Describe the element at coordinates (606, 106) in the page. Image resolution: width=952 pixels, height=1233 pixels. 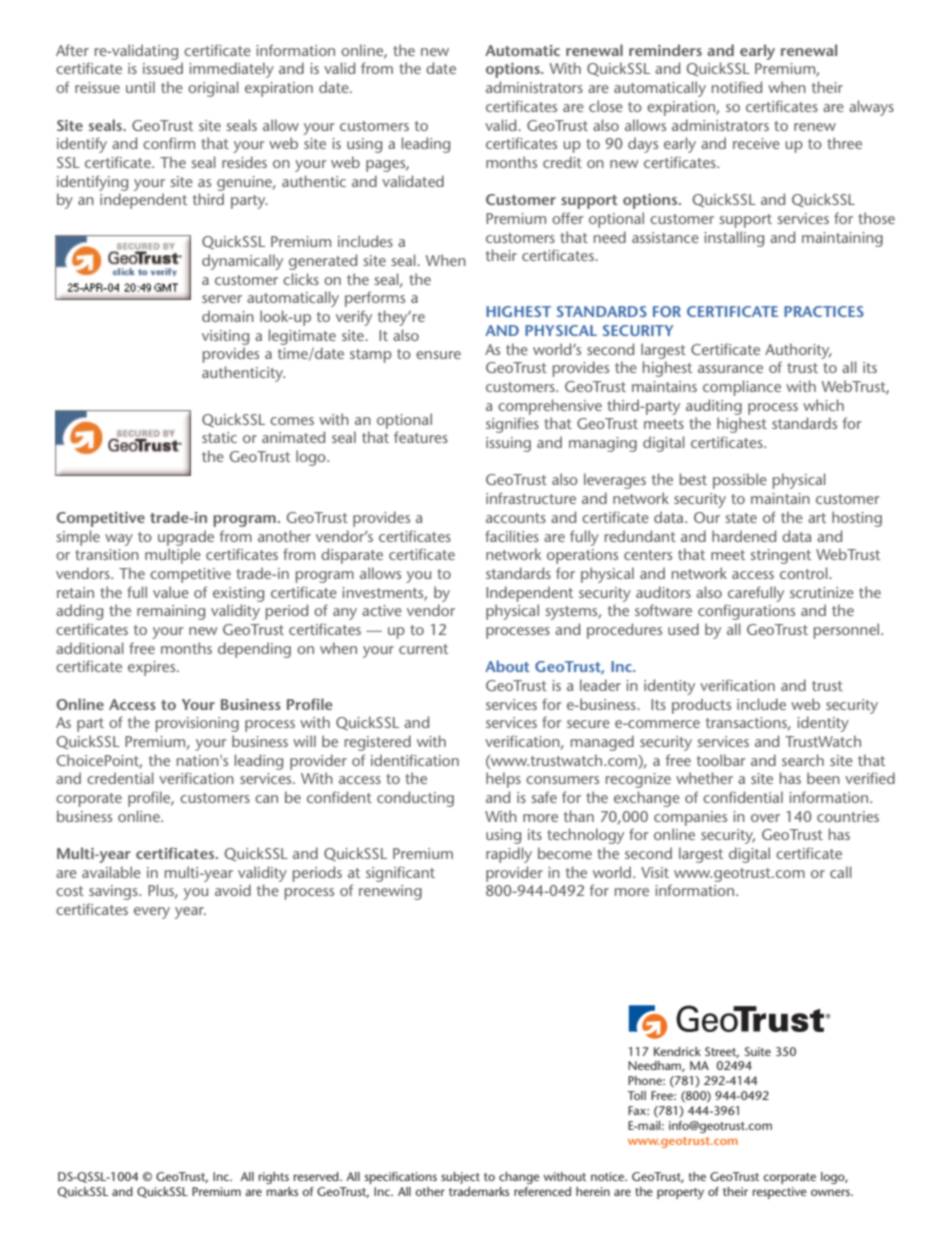
I see `close` at that location.
